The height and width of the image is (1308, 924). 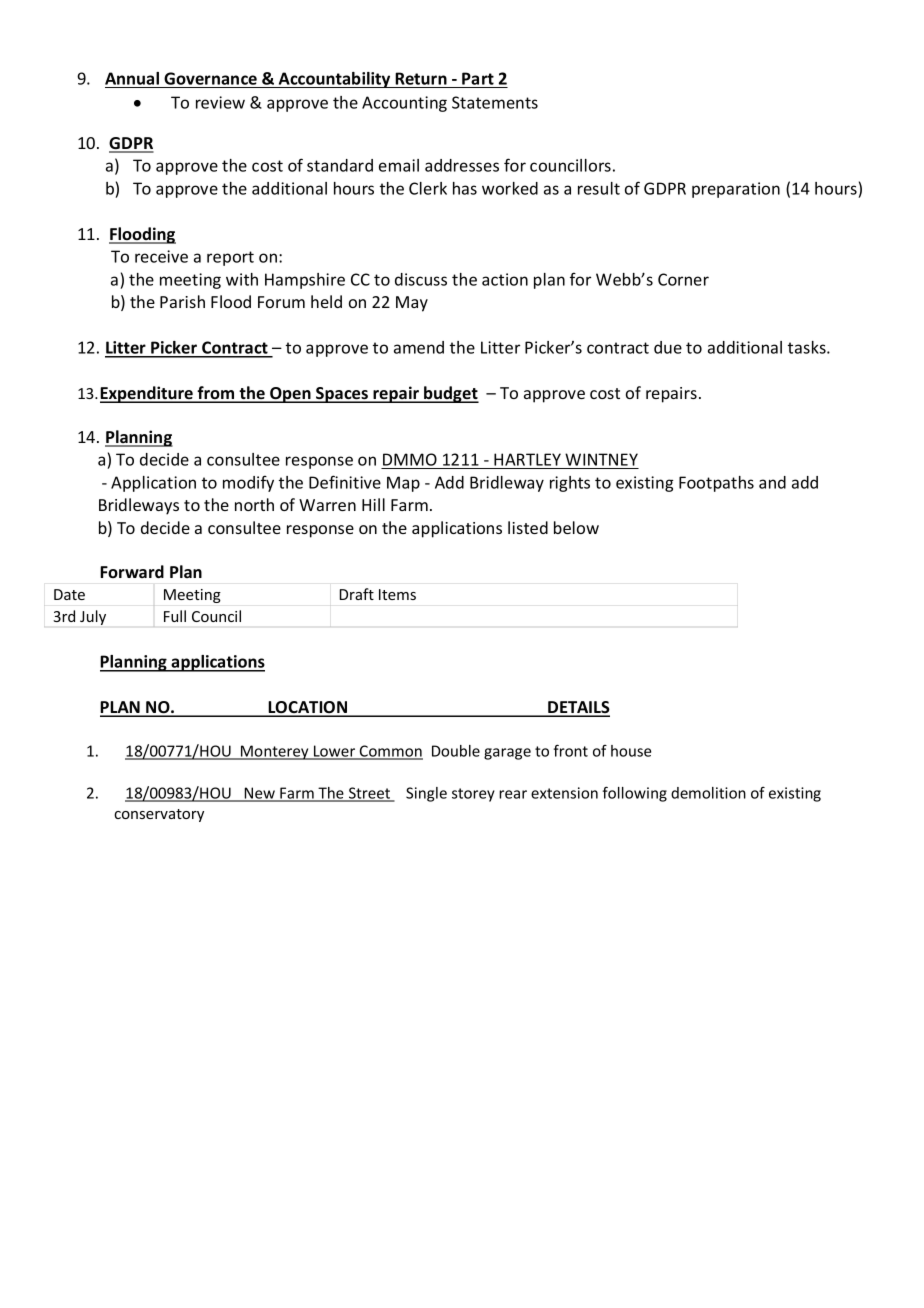 I want to click on Map, so click(x=403, y=484).
